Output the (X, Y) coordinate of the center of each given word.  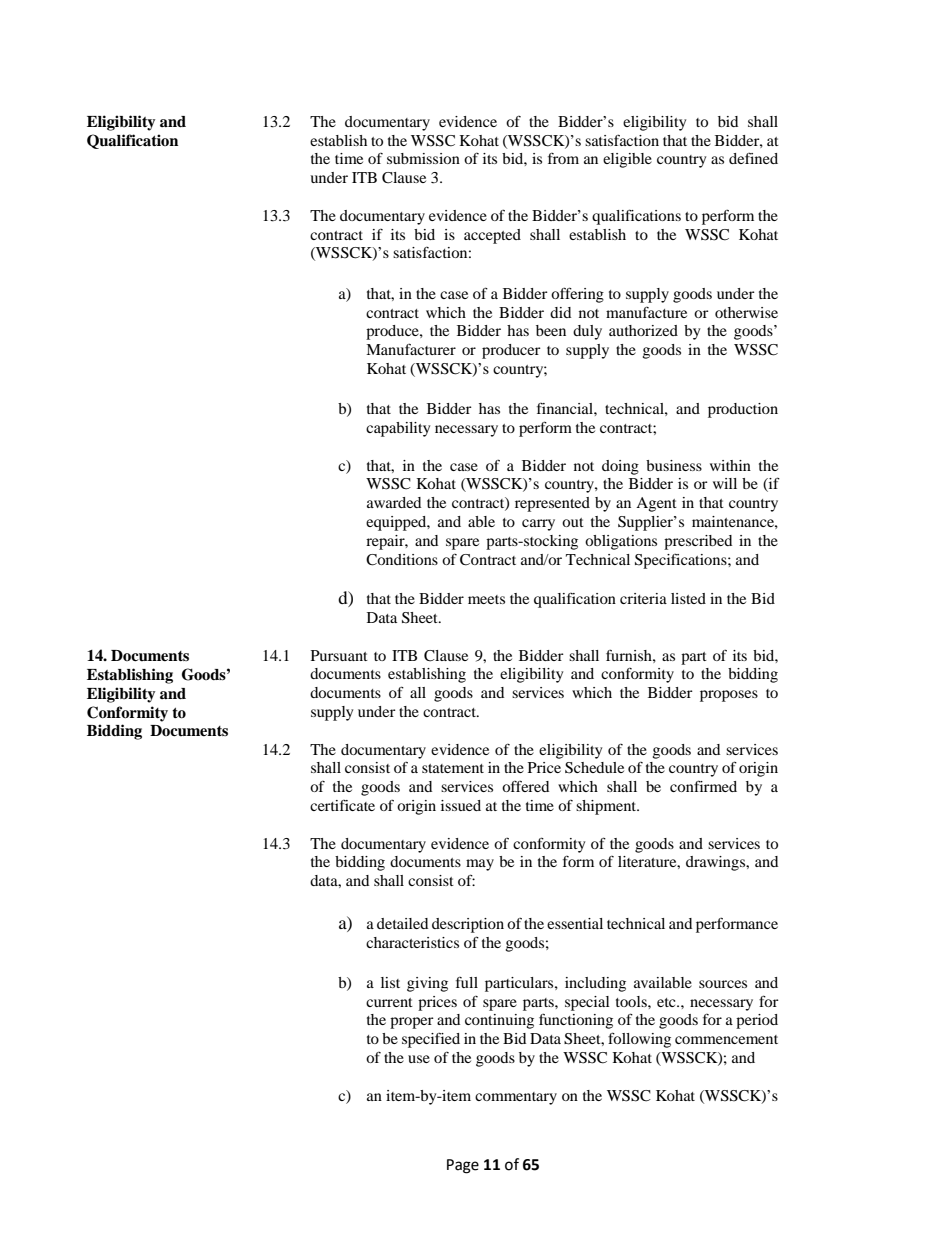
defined (753, 158)
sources (723, 984)
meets (486, 599)
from (563, 158)
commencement (726, 1039)
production (743, 410)
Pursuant (339, 655)
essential (575, 923)
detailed (402, 923)
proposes (729, 696)
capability (398, 429)
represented (552, 504)
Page (463, 1166)
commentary (516, 1098)
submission (423, 158)
